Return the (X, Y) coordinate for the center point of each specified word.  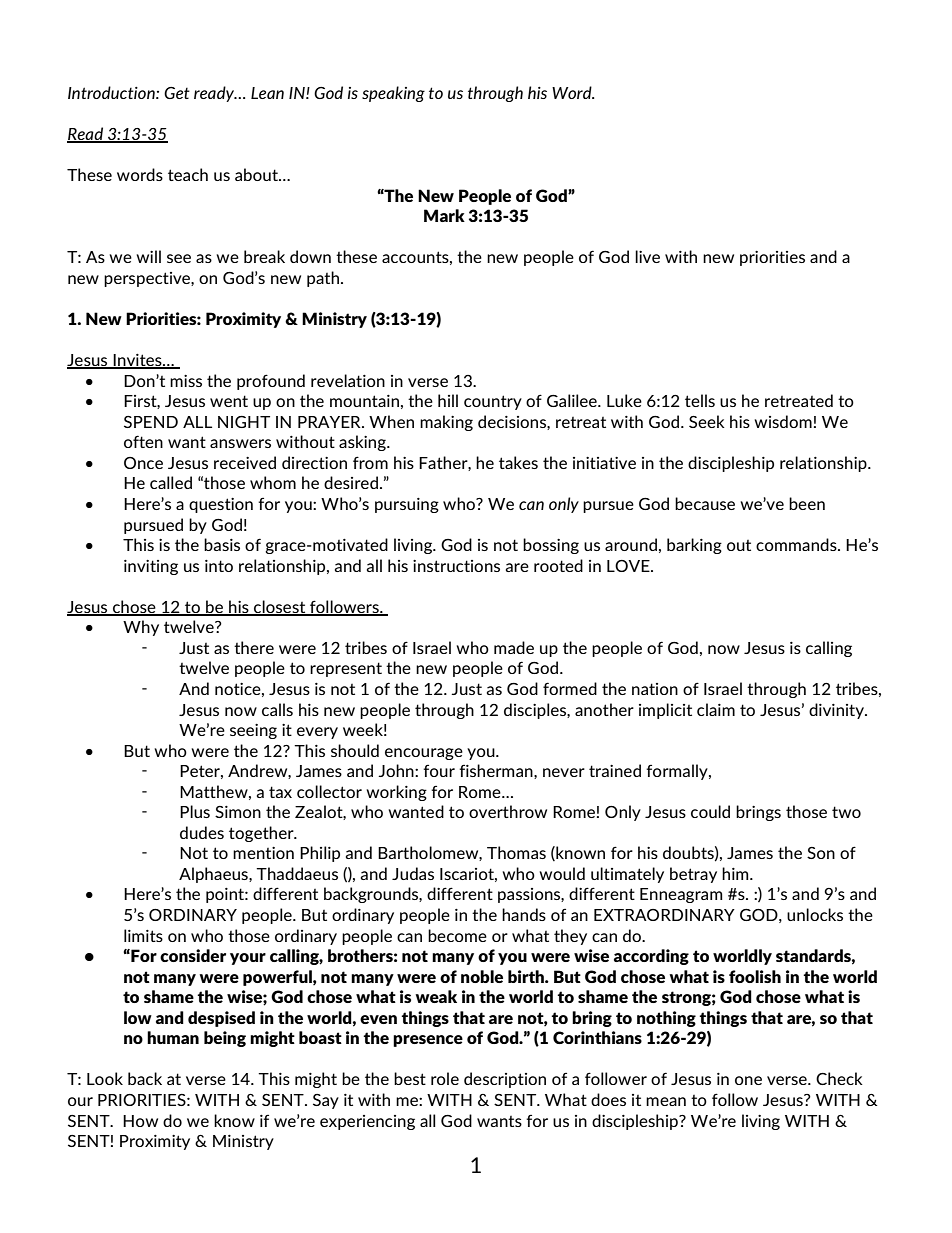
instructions (456, 566)
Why (141, 628)
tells (700, 400)
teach (188, 174)
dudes (202, 832)
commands (797, 544)
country (493, 402)
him (736, 873)
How (140, 1121)
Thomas (516, 852)
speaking (393, 94)
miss (186, 381)
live (647, 256)
